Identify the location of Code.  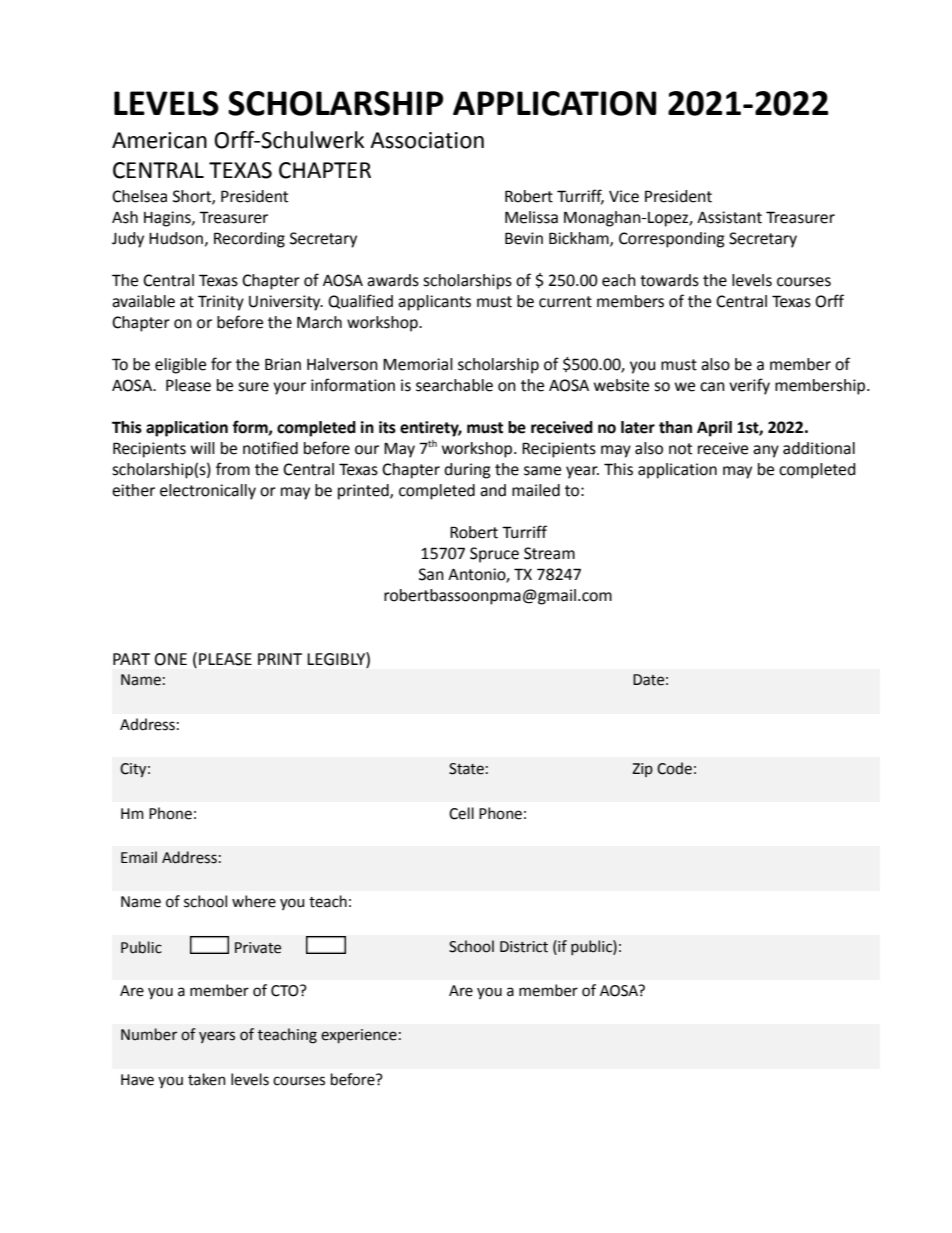
(674, 768).
